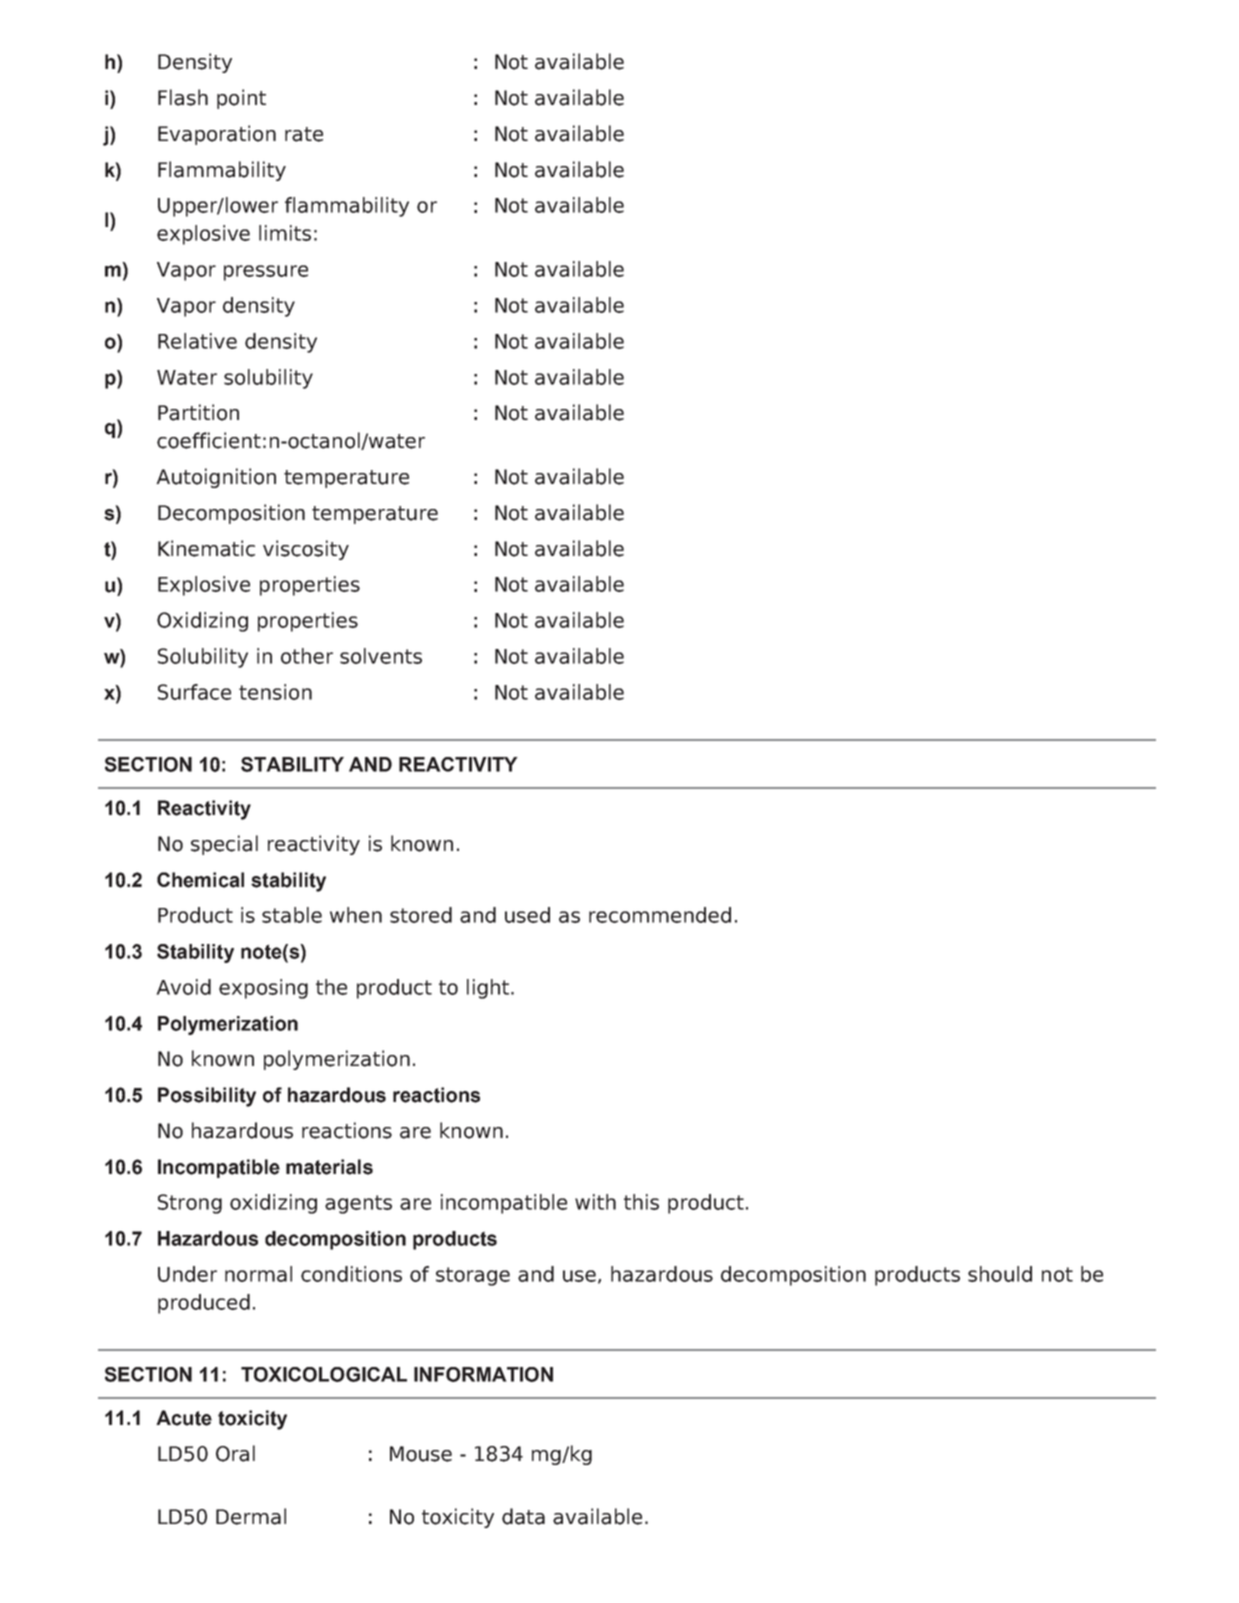  What do you see at coordinates (306, 550) in the image?
I see `viscosity` at bounding box center [306, 550].
